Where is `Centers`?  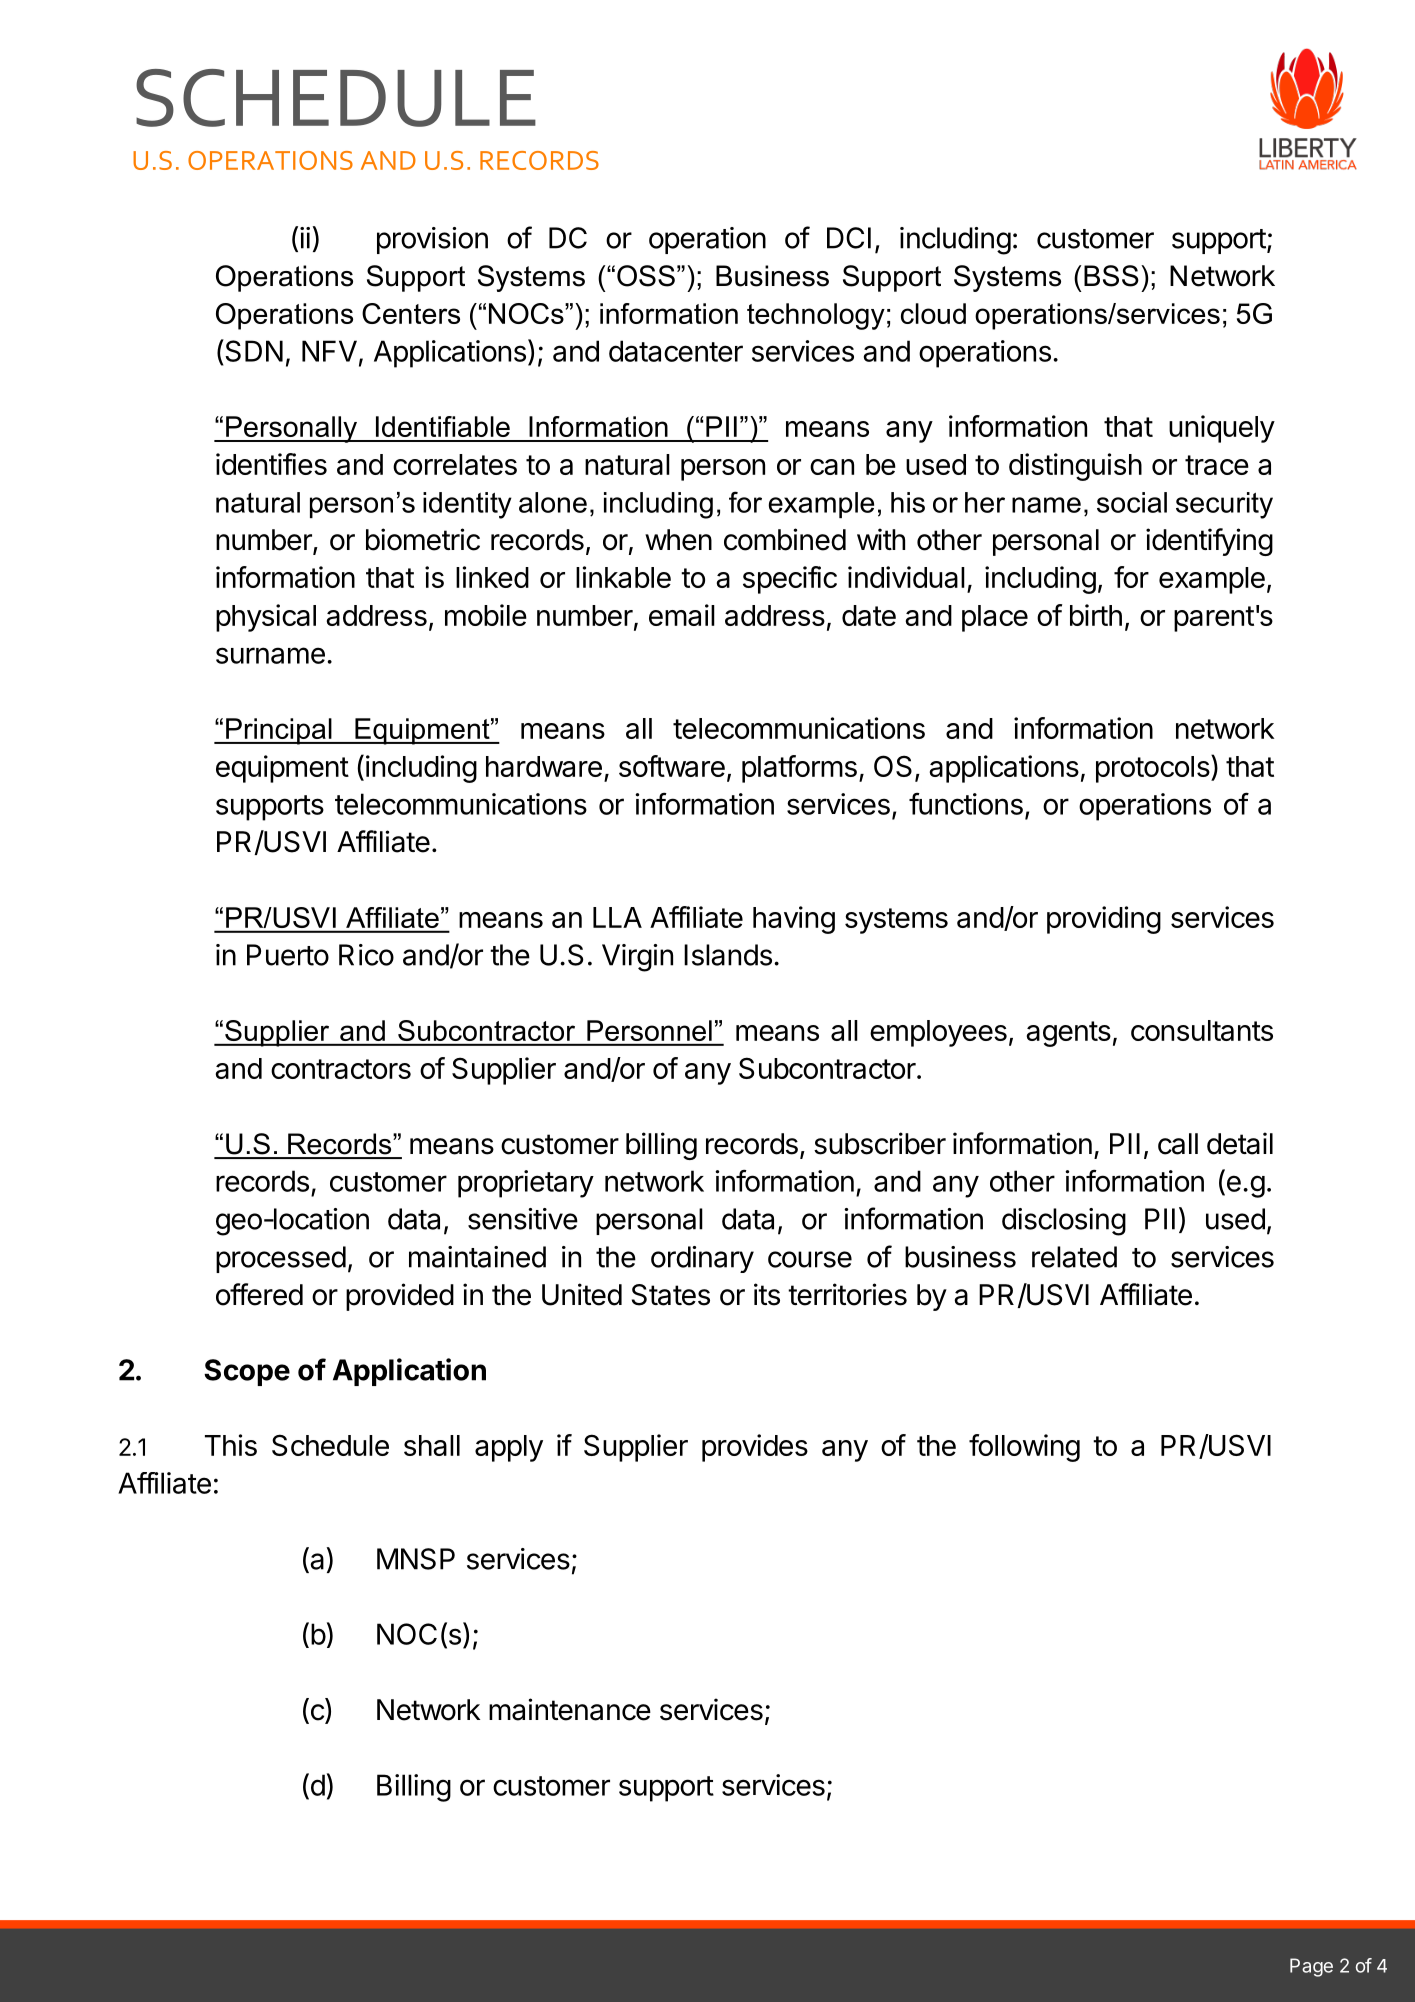 Centers is located at coordinates (411, 313).
